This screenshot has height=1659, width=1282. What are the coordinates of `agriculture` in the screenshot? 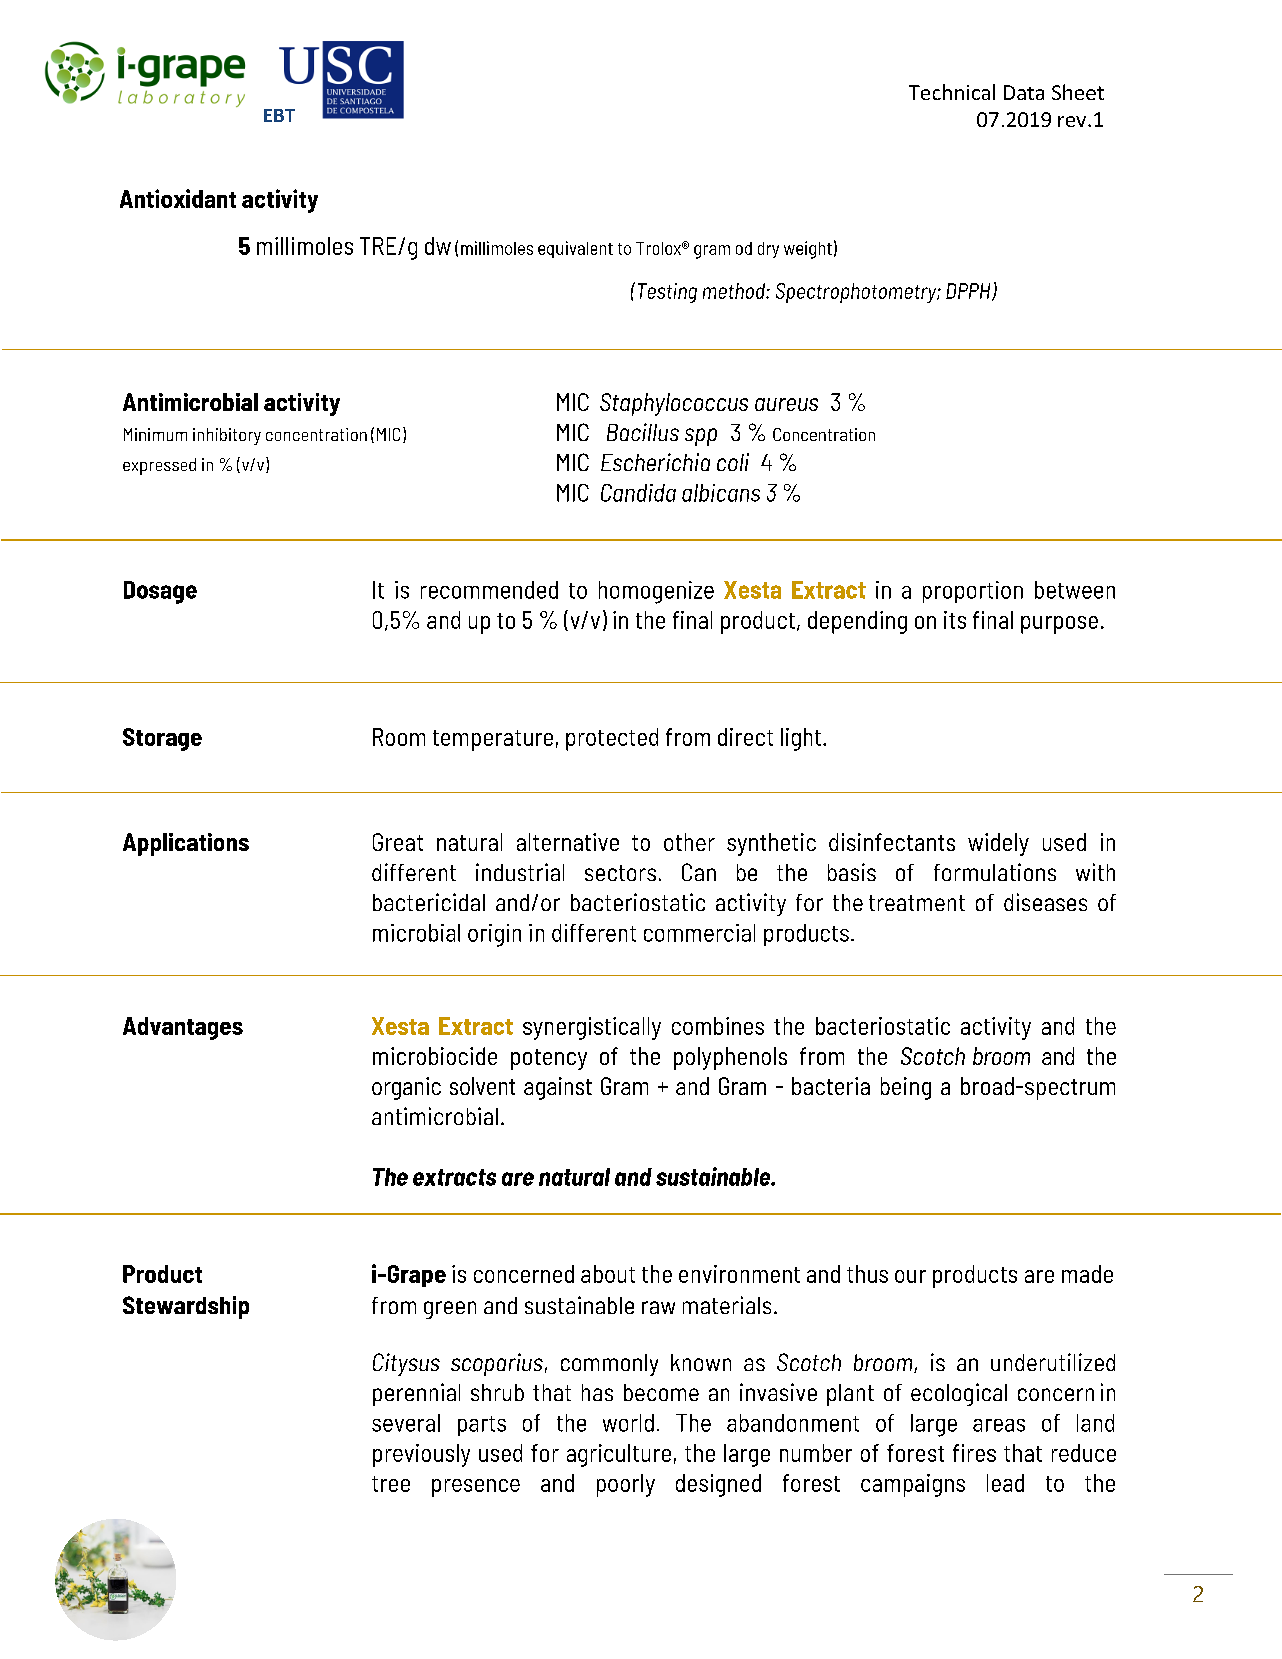 It's located at (619, 1455).
